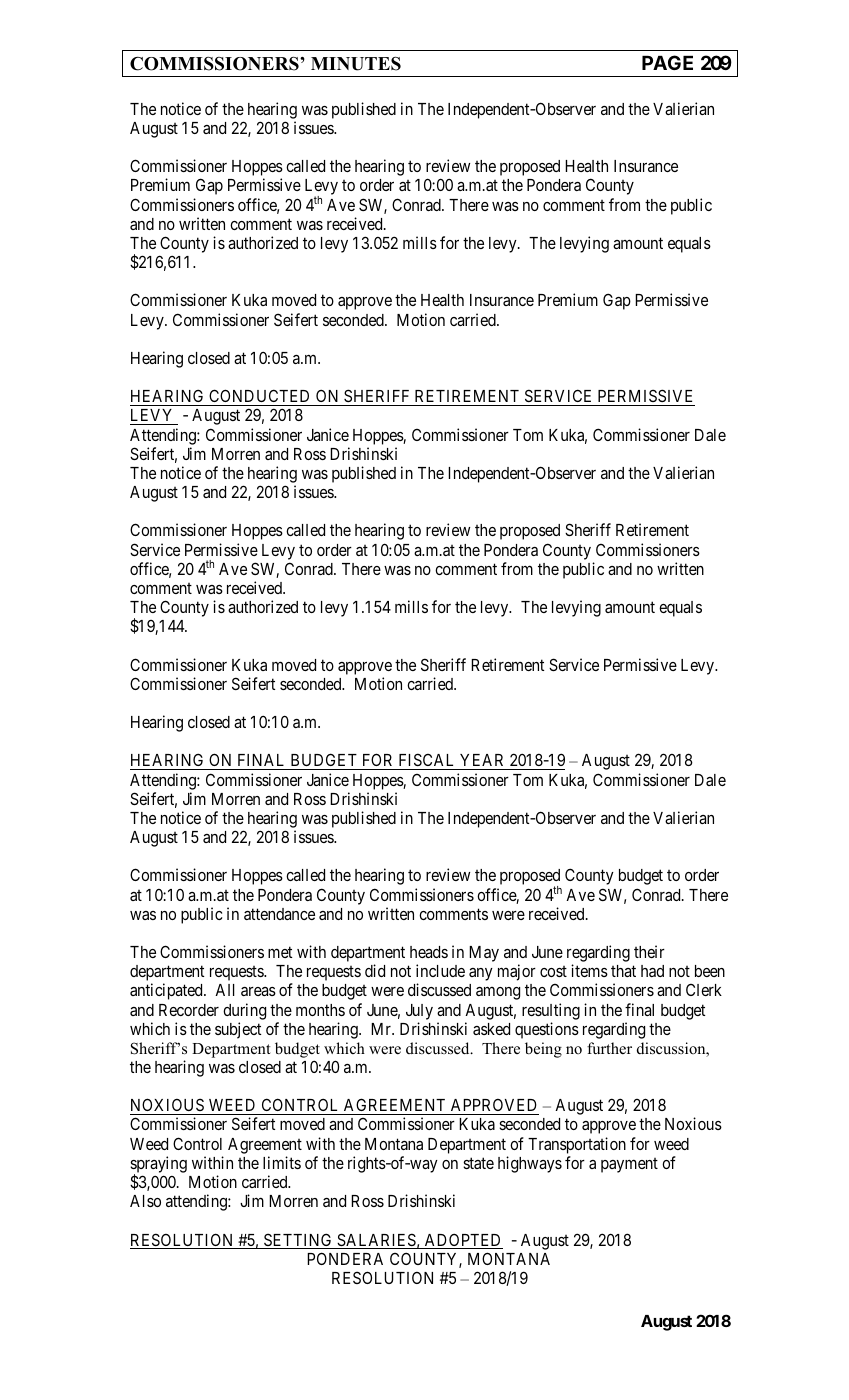  Describe the element at coordinates (356, 64) in the screenshot. I see `MINUTES` at that location.
